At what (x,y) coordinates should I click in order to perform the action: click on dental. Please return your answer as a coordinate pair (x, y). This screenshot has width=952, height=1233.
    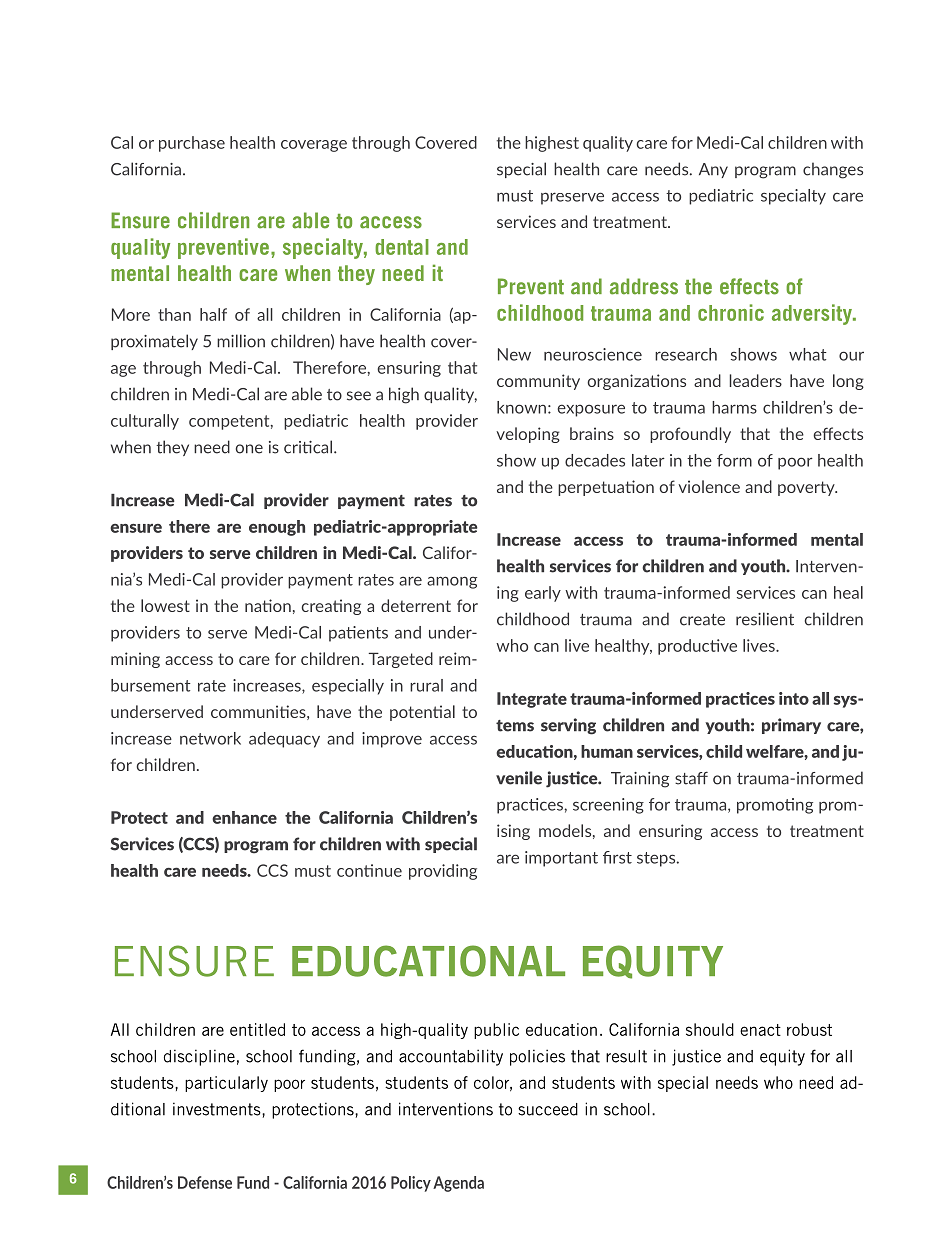
    Looking at the image, I should click on (402, 247).
